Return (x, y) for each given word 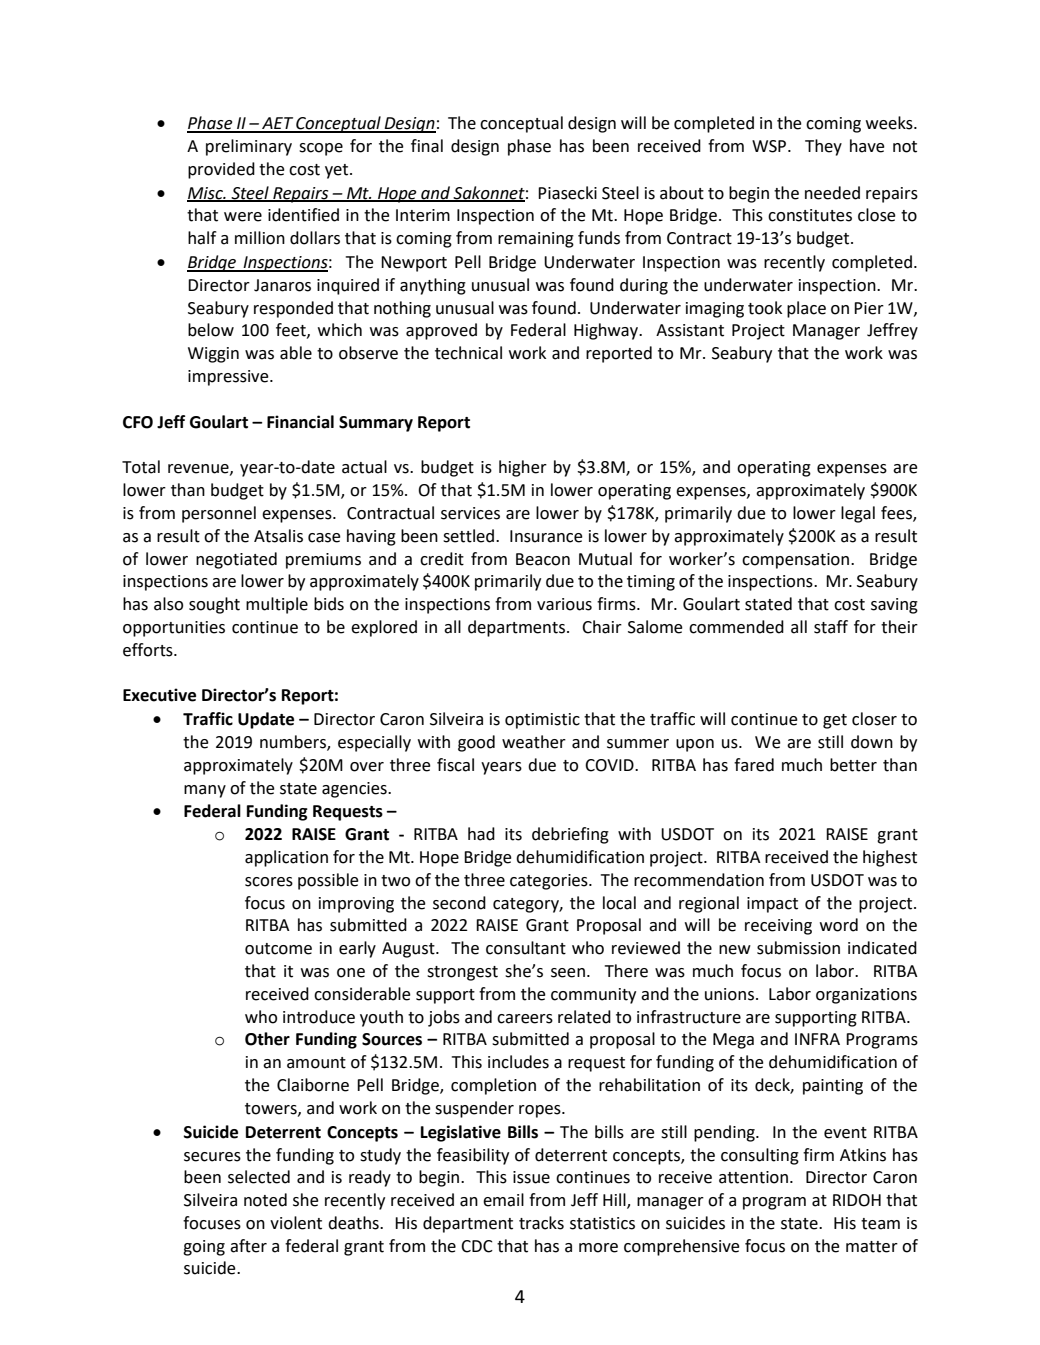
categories (550, 882)
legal (858, 514)
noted (265, 1200)
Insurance (546, 536)
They (823, 147)
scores (269, 882)
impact (772, 905)
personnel (219, 514)
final (427, 146)
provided (221, 170)
